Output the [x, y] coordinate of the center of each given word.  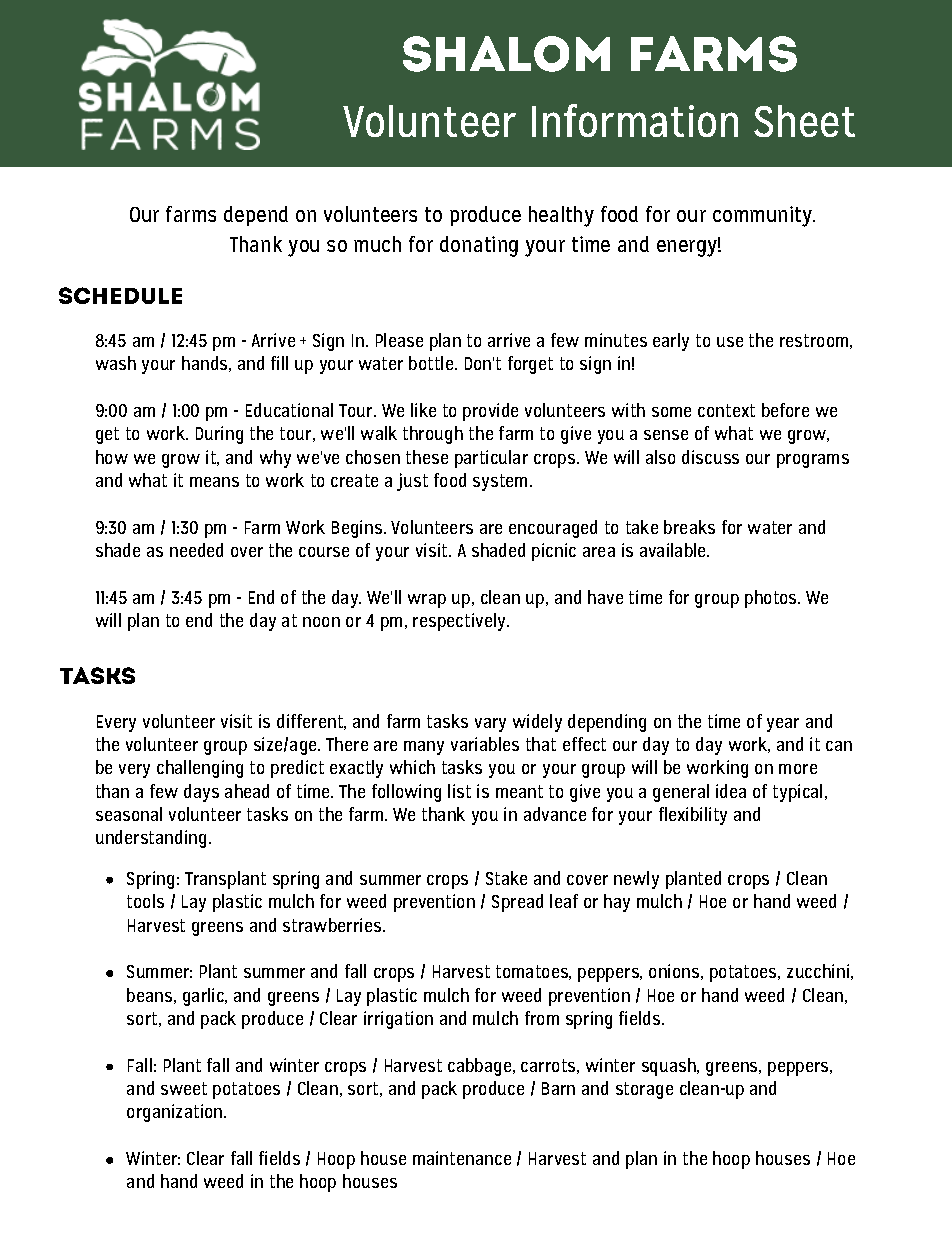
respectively [460, 622]
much [377, 244]
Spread [517, 903]
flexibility [693, 816]
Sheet [804, 121]
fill [279, 363]
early [671, 342]
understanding [151, 839]
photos [772, 599]
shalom [506, 54]
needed [196, 550]
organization [176, 1113]
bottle [432, 363]
